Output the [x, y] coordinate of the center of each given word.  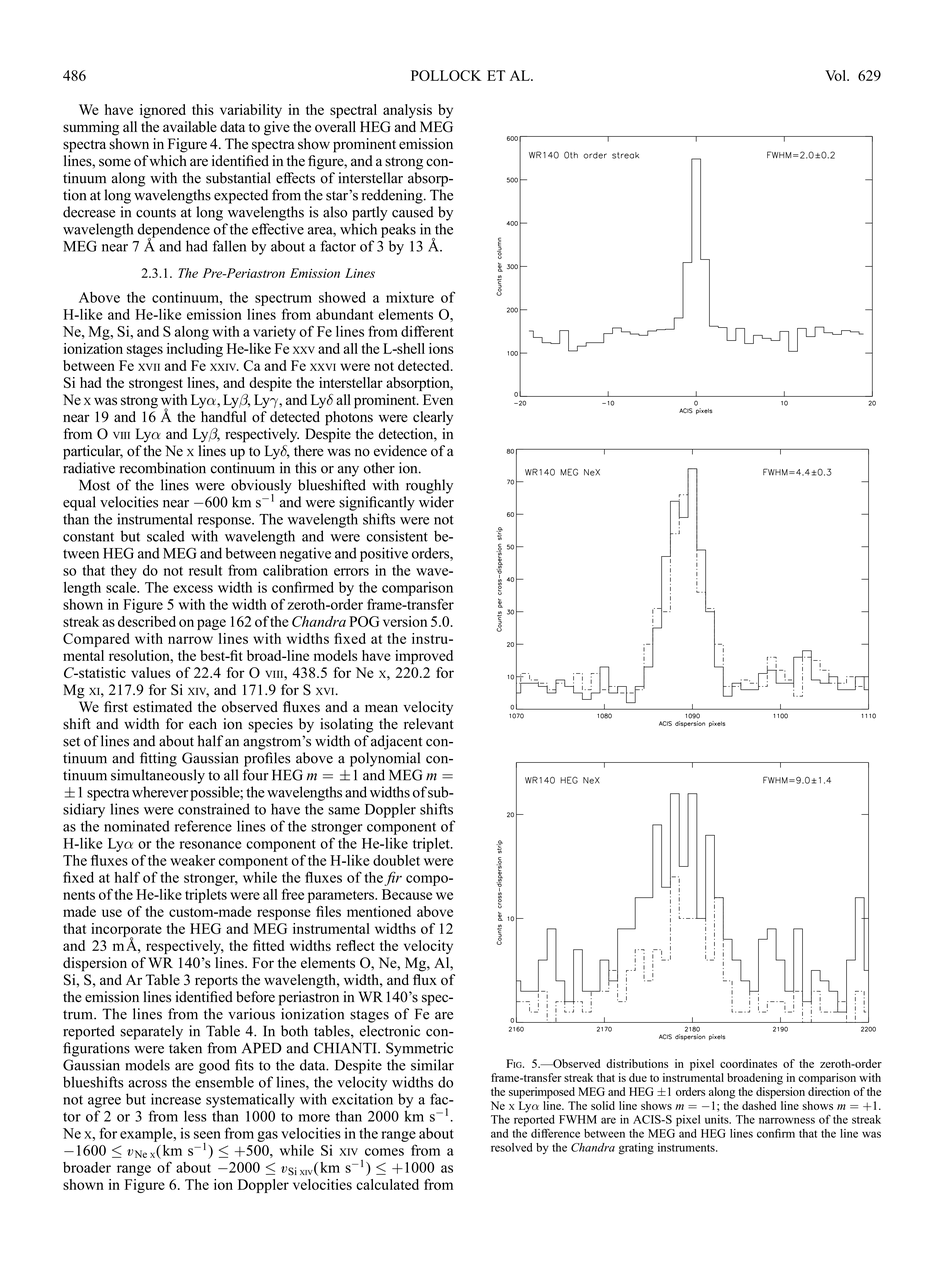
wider [436, 502]
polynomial [385, 759]
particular [93, 452]
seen [207, 1135]
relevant [428, 724]
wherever [160, 792]
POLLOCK [446, 75]
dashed [759, 1105]
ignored [163, 111]
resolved [511, 1147]
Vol [836, 75]
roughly [429, 486]
